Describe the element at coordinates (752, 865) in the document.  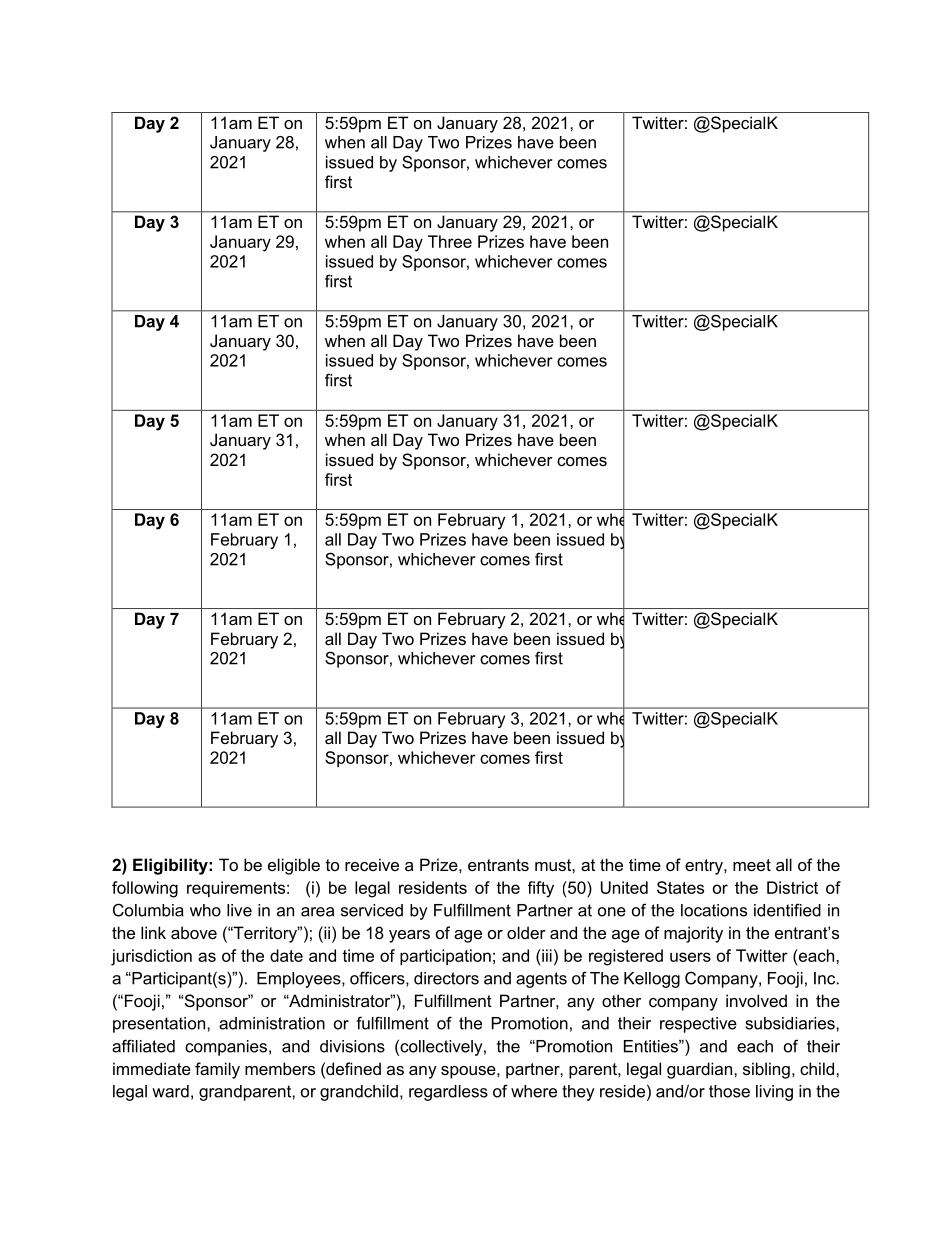
I see `meet` at that location.
